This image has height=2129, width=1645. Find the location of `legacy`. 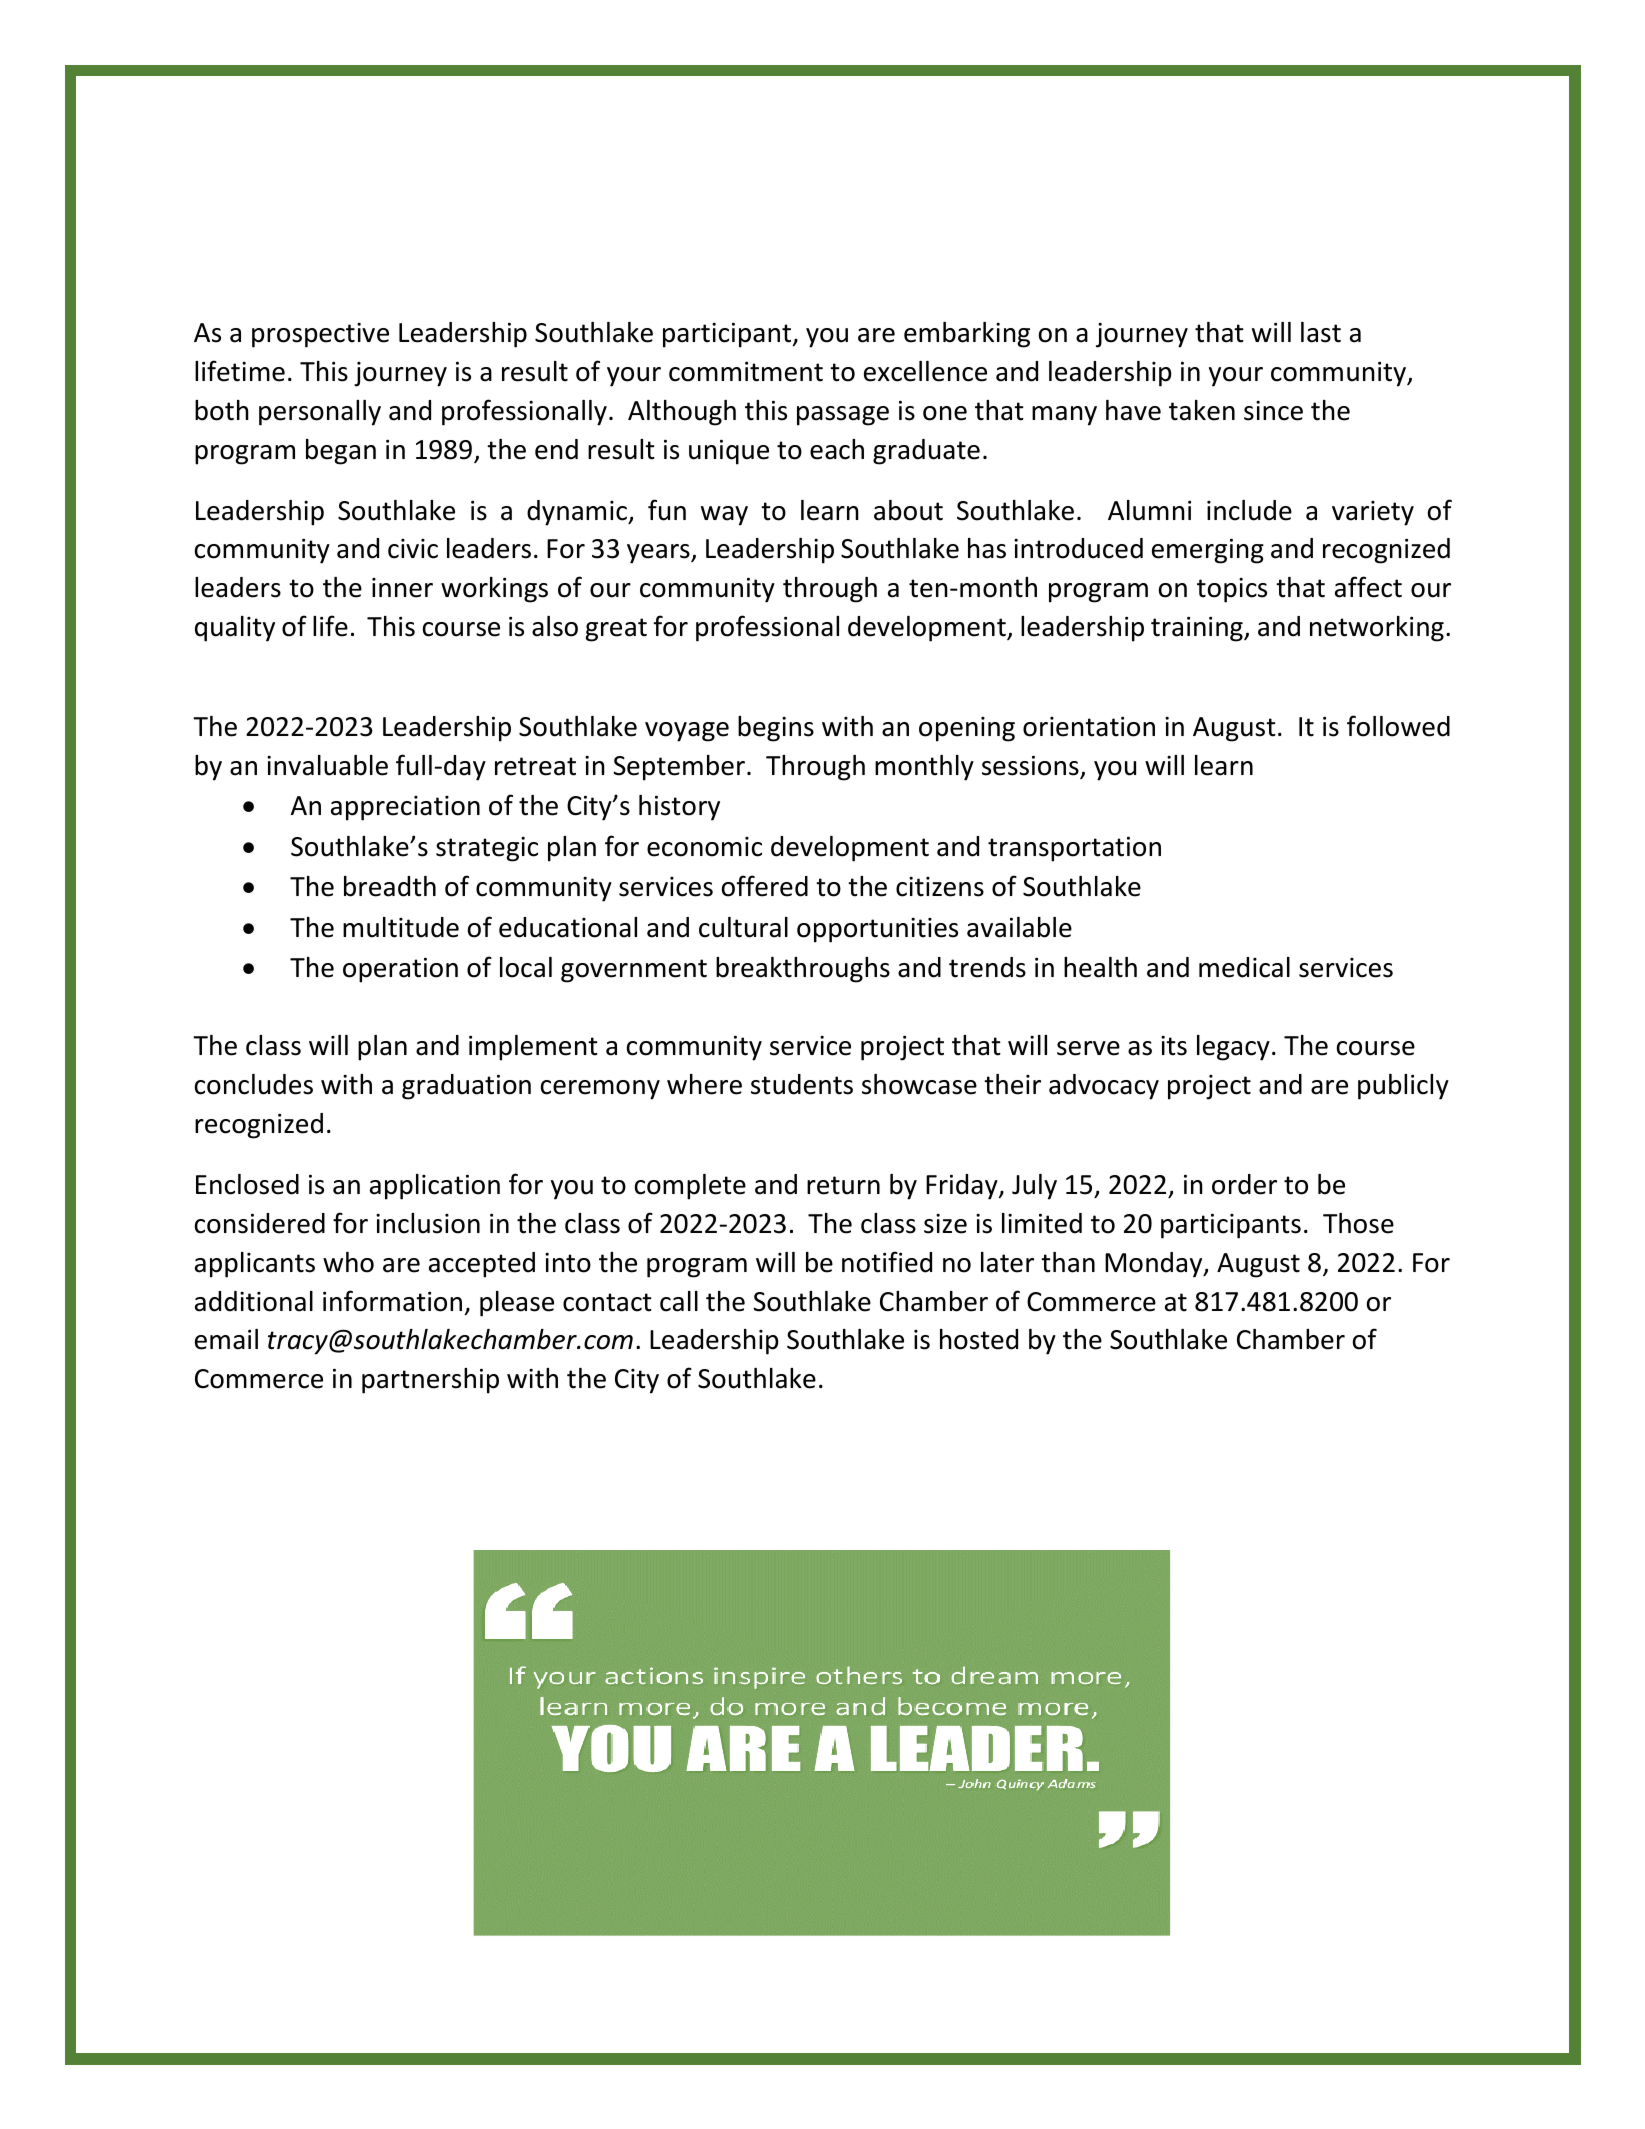

legacy is located at coordinates (1233, 1048).
